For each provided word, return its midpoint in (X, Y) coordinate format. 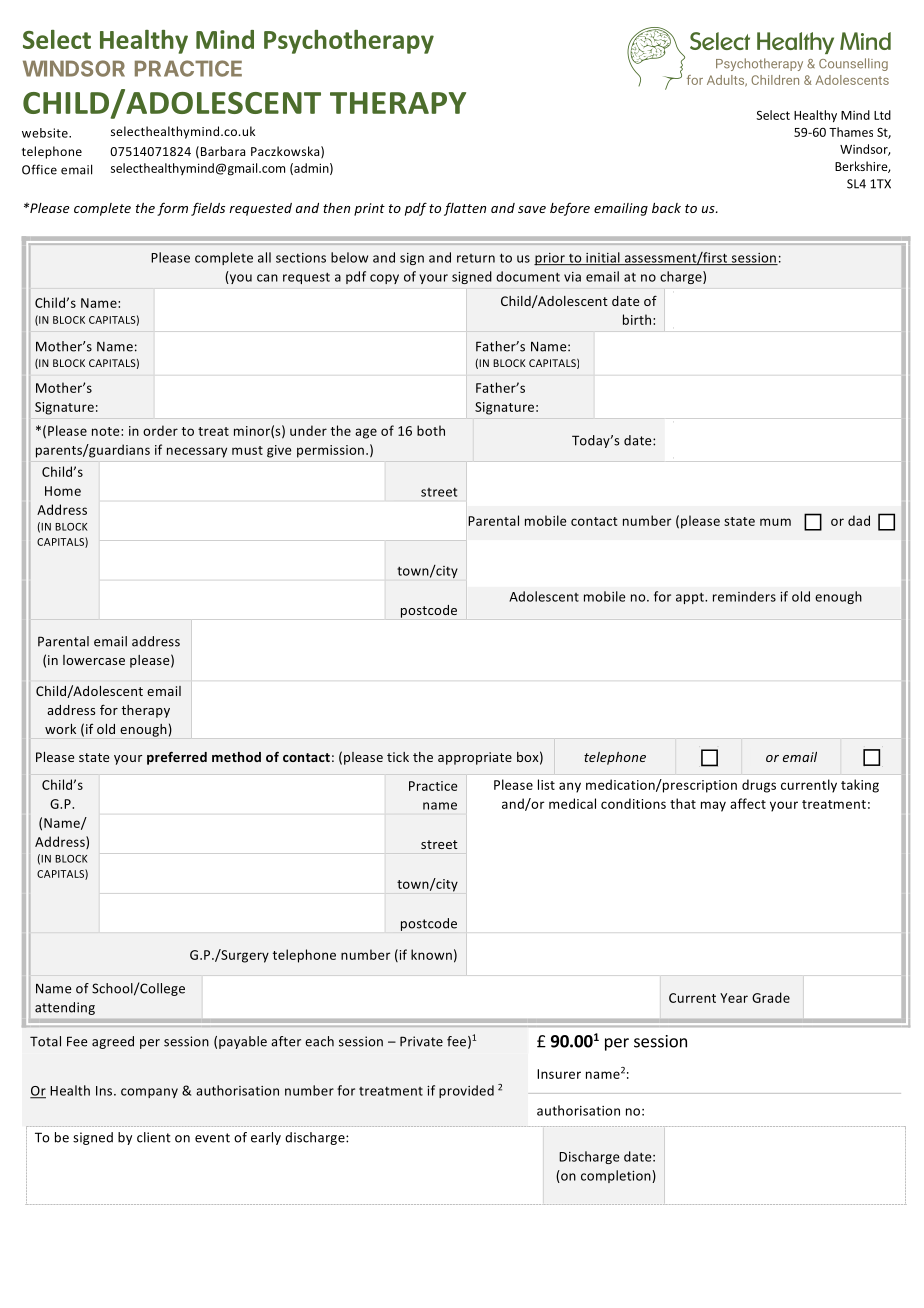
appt (691, 598)
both (431, 430)
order (160, 430)
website (46, 133)
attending (65, 1008)
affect (748, 803)
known (431, 954)
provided (466, 1091)
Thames (851, 132)
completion (617, 1176)
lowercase (94, 660)
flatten (465, 209)
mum (775, 522)
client (154, 1137)
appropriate (475, 758)
